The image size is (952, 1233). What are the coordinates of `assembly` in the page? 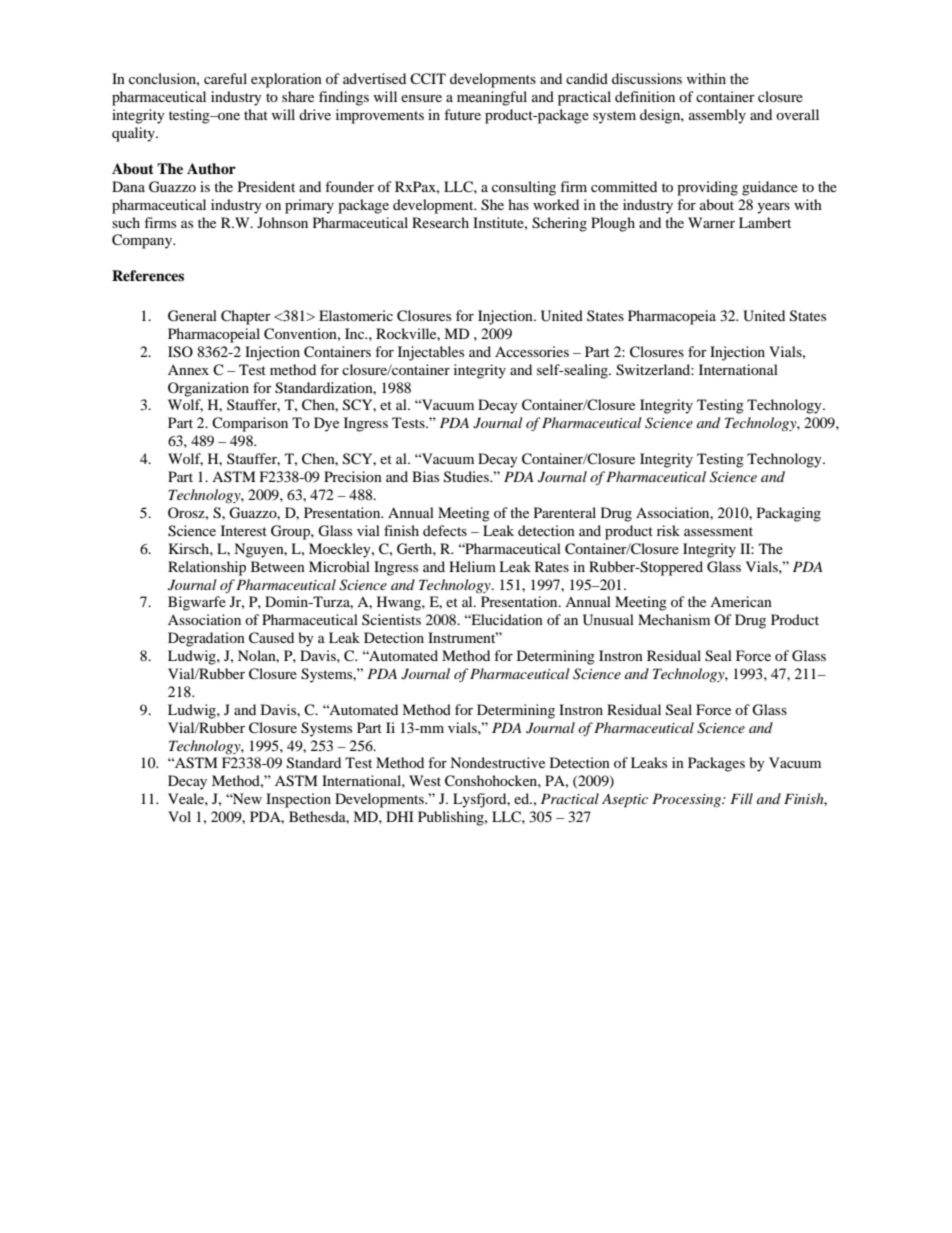 It's located at (717, 116).
